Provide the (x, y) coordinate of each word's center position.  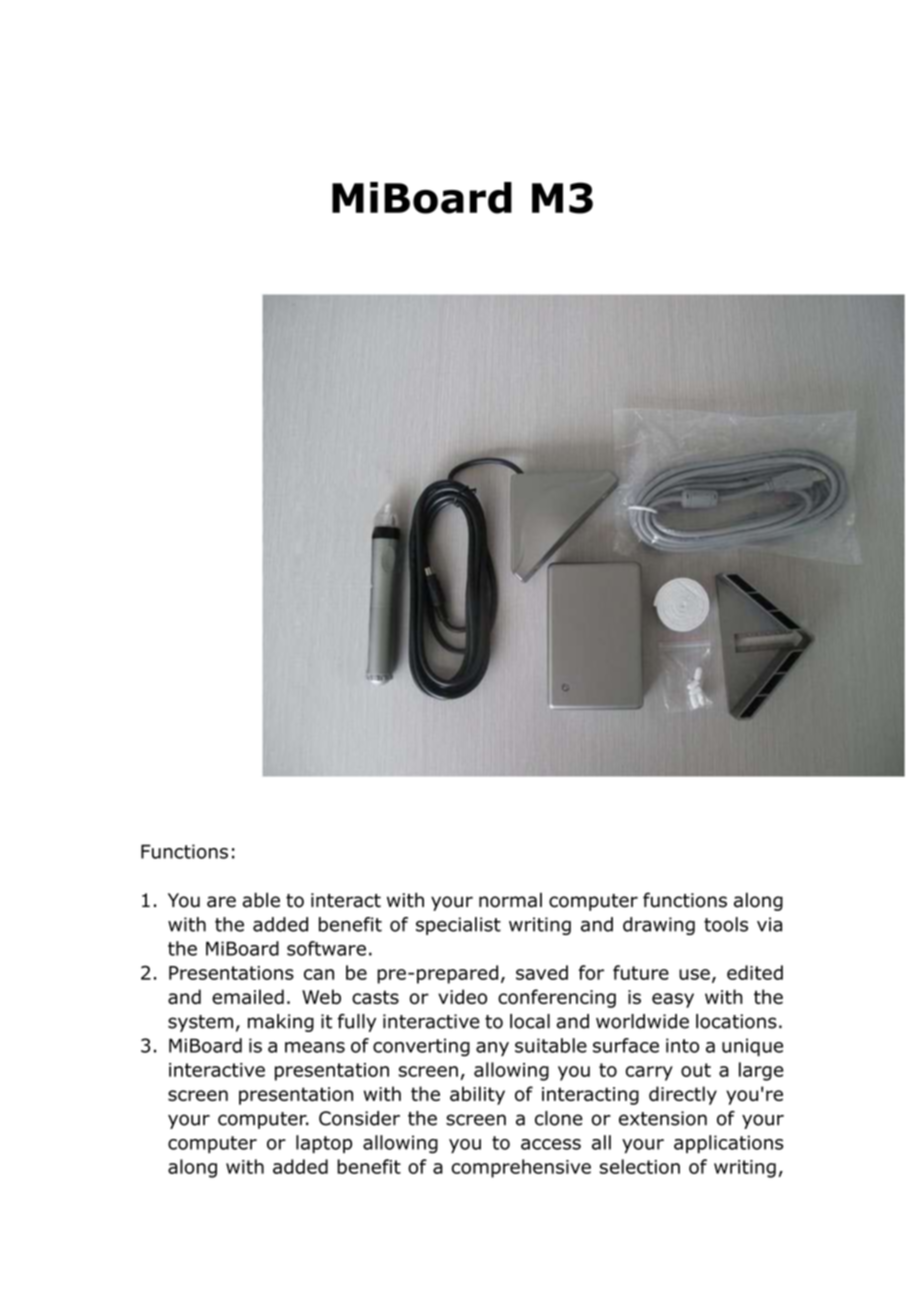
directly (683, 1095)
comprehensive (521, 1168)
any (492, 1049)
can (319, 974)
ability (477, 1095)
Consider (359, 1118)
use (694, 974)
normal (510, 900)
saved (542, 972)
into (682, 1045)
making (281, 1023)
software (326, 948)
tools (726, 924)
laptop (324, 1144)
